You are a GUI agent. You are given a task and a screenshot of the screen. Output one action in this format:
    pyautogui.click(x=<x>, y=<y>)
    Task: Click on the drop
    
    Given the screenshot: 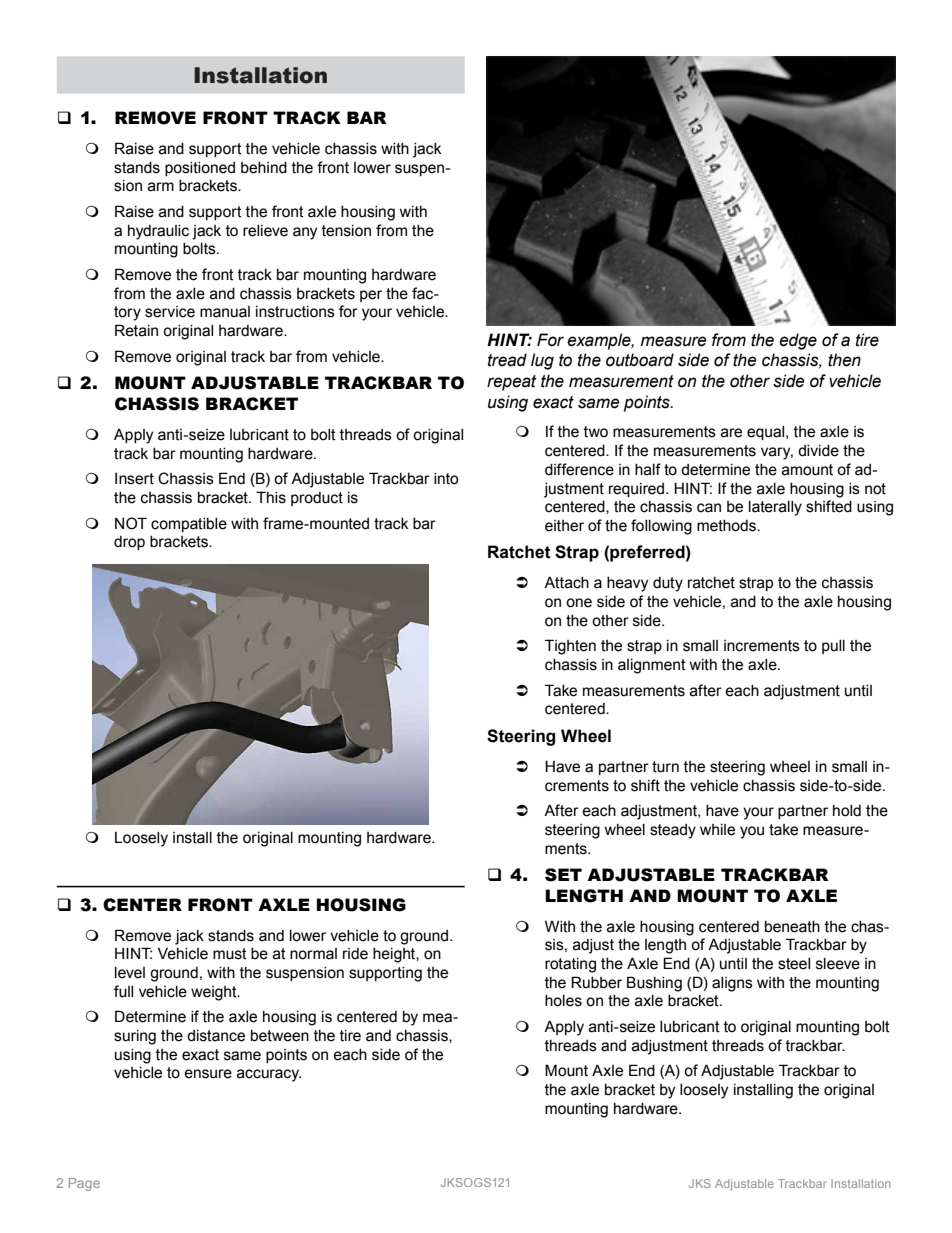 What is the action you would take?
    pyautogui.click(x=129, y=543)
